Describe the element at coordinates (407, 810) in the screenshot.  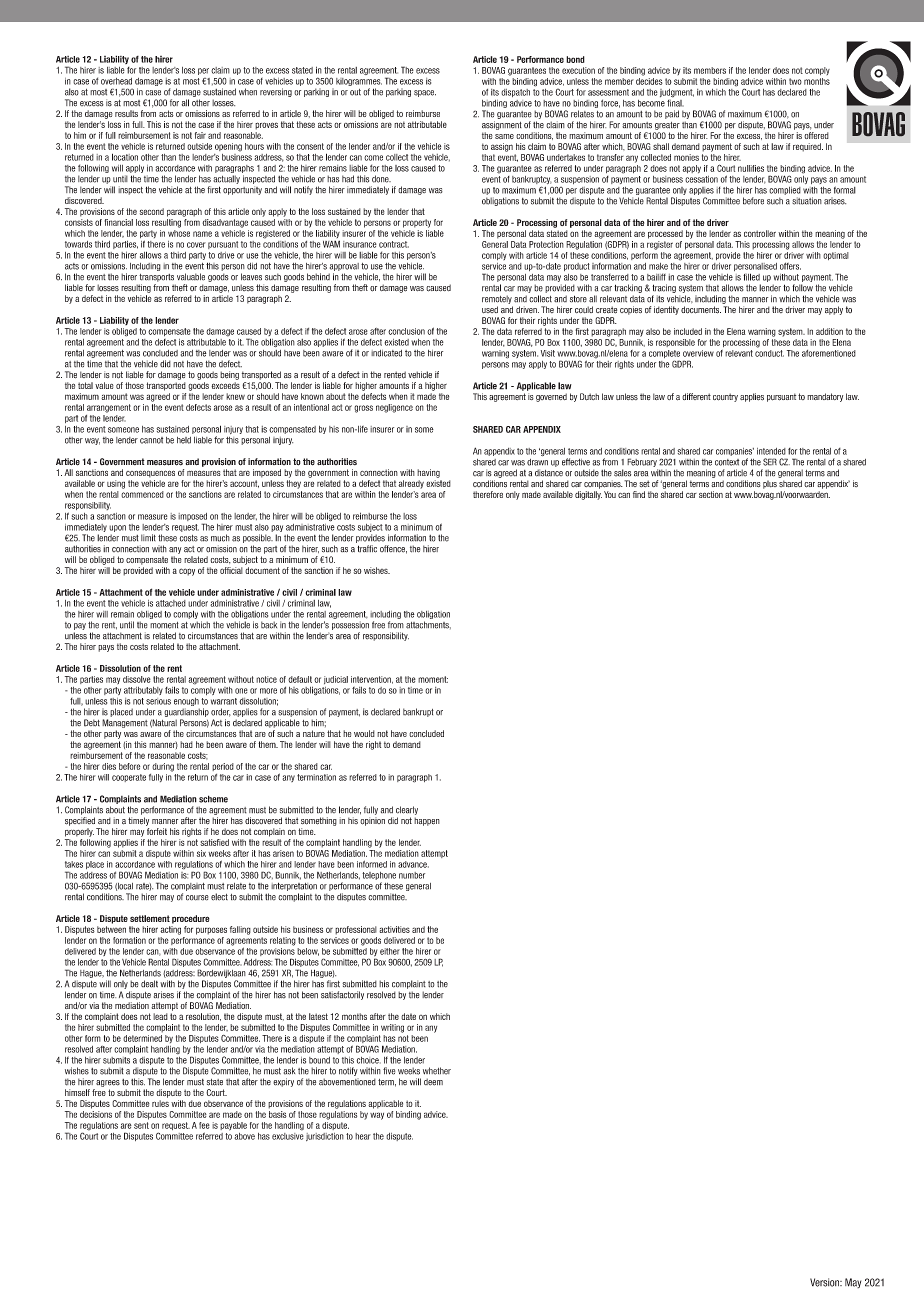
I see `clearly` at that location.
